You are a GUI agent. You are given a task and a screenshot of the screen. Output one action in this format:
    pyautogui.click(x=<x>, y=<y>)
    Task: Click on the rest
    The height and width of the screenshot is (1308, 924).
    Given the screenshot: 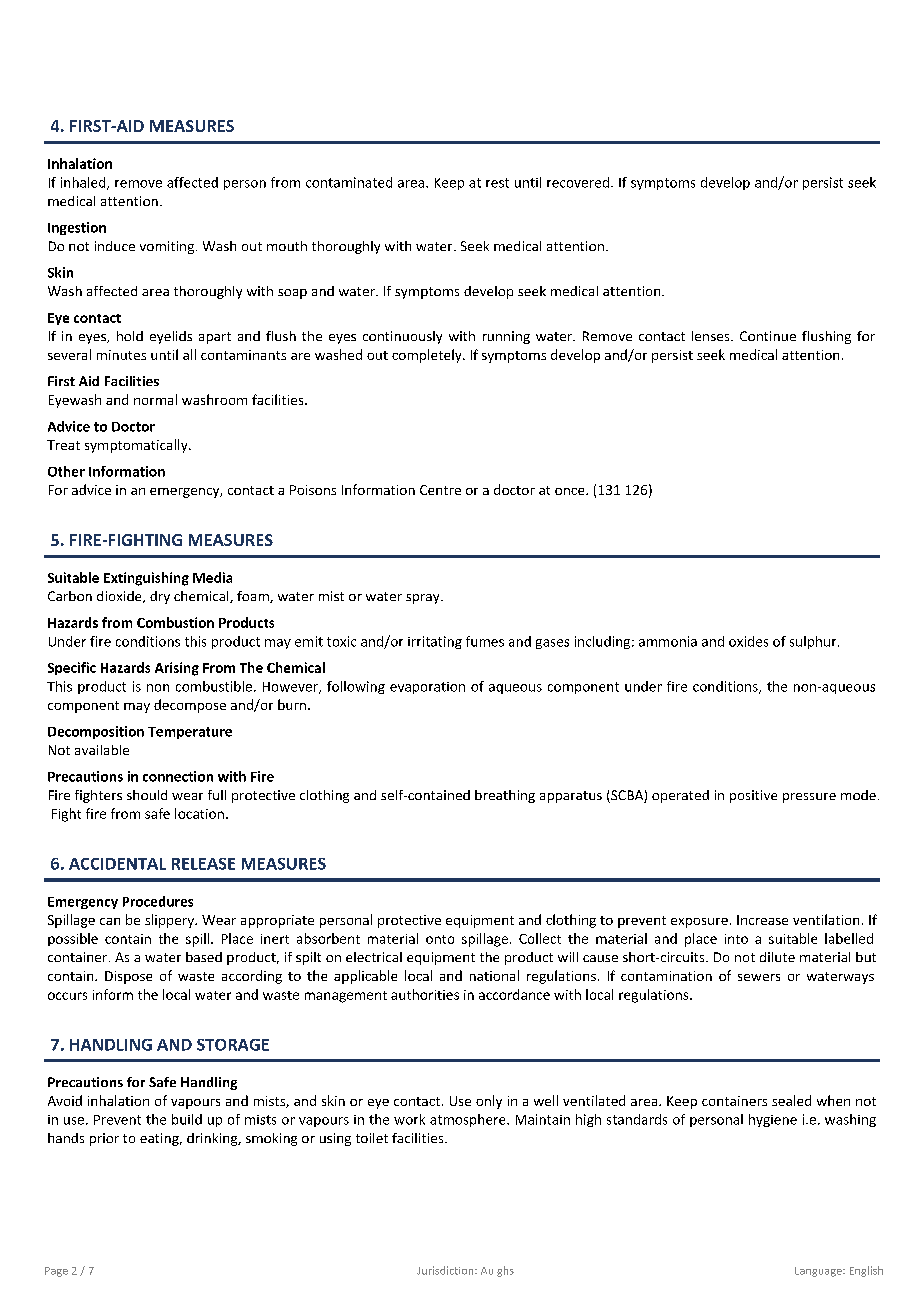 What is the action you would take?
    pyautogui.click(x=497, y=183)
